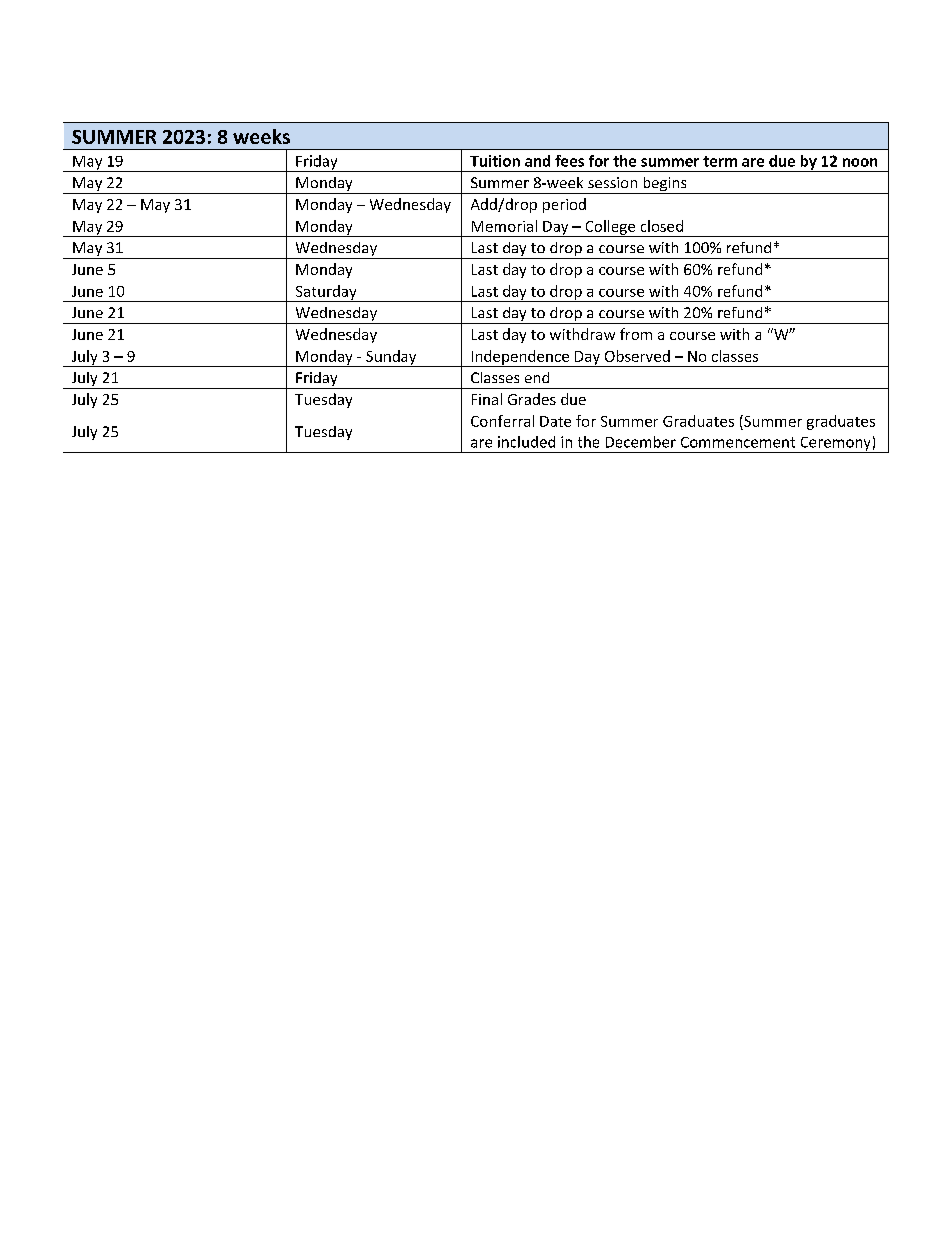 Image resolution: width=952 pixels, height=1233 pixels. I want to click on from, so click(636, 334).
